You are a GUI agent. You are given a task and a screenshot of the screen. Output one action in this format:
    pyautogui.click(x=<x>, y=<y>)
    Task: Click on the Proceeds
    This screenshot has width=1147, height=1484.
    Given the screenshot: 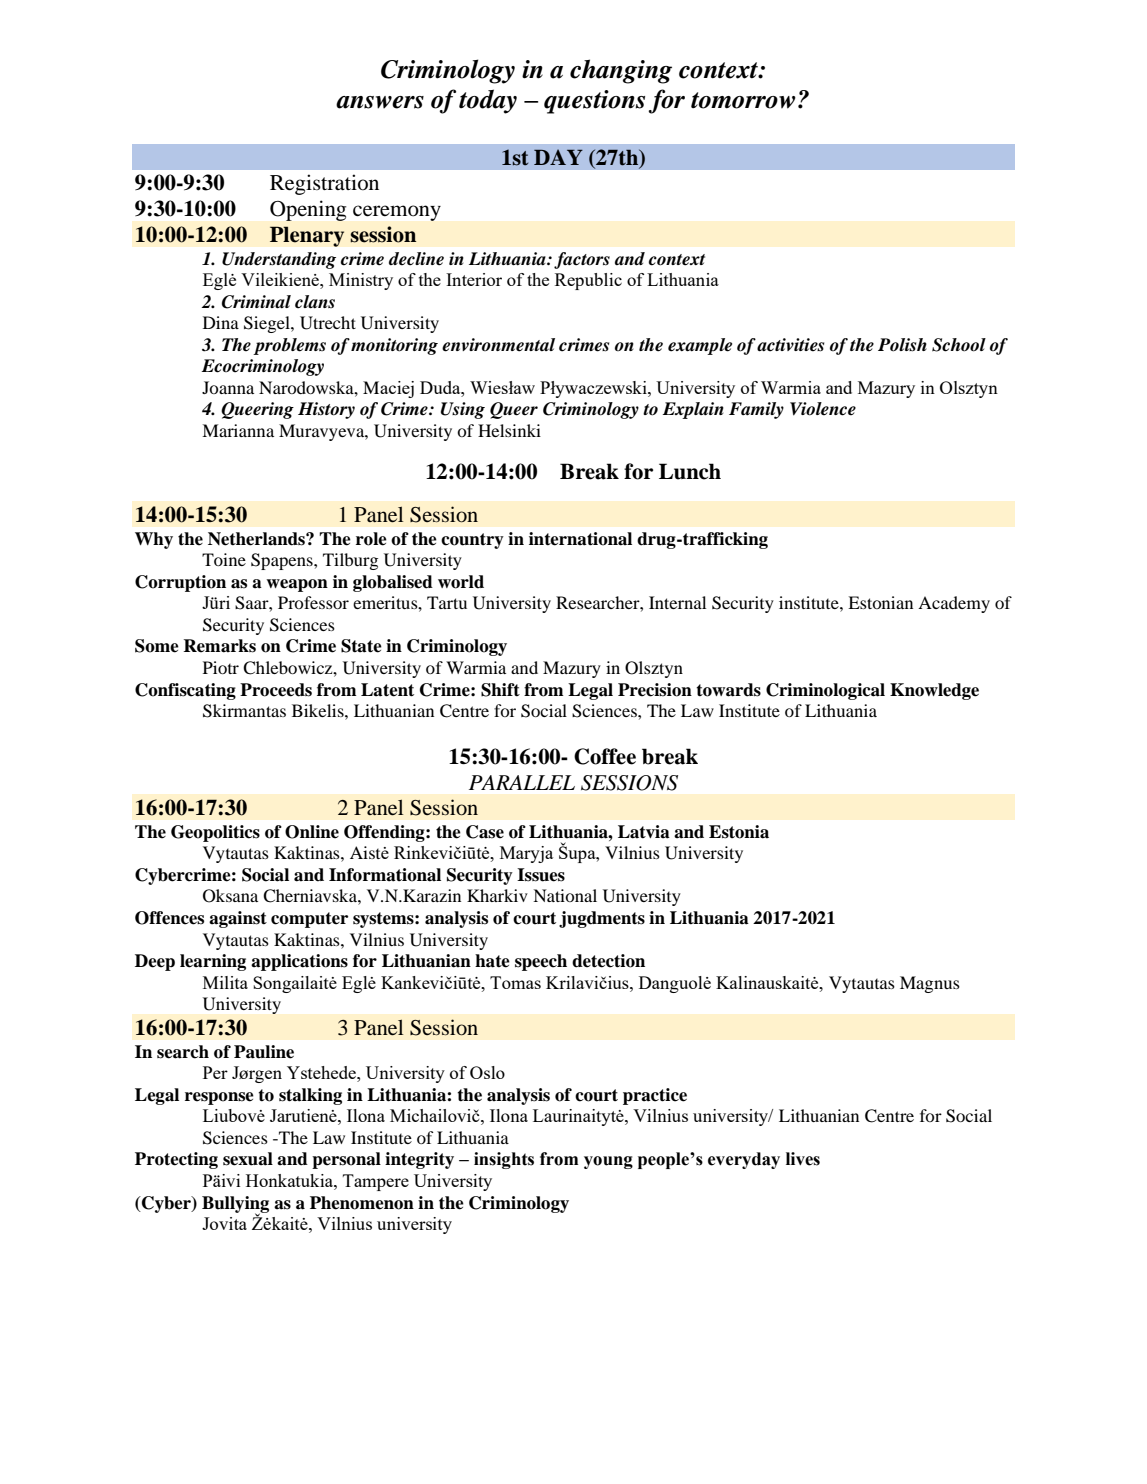 What is the action you would take?
    pyautogui.click(x=276, y=690)
